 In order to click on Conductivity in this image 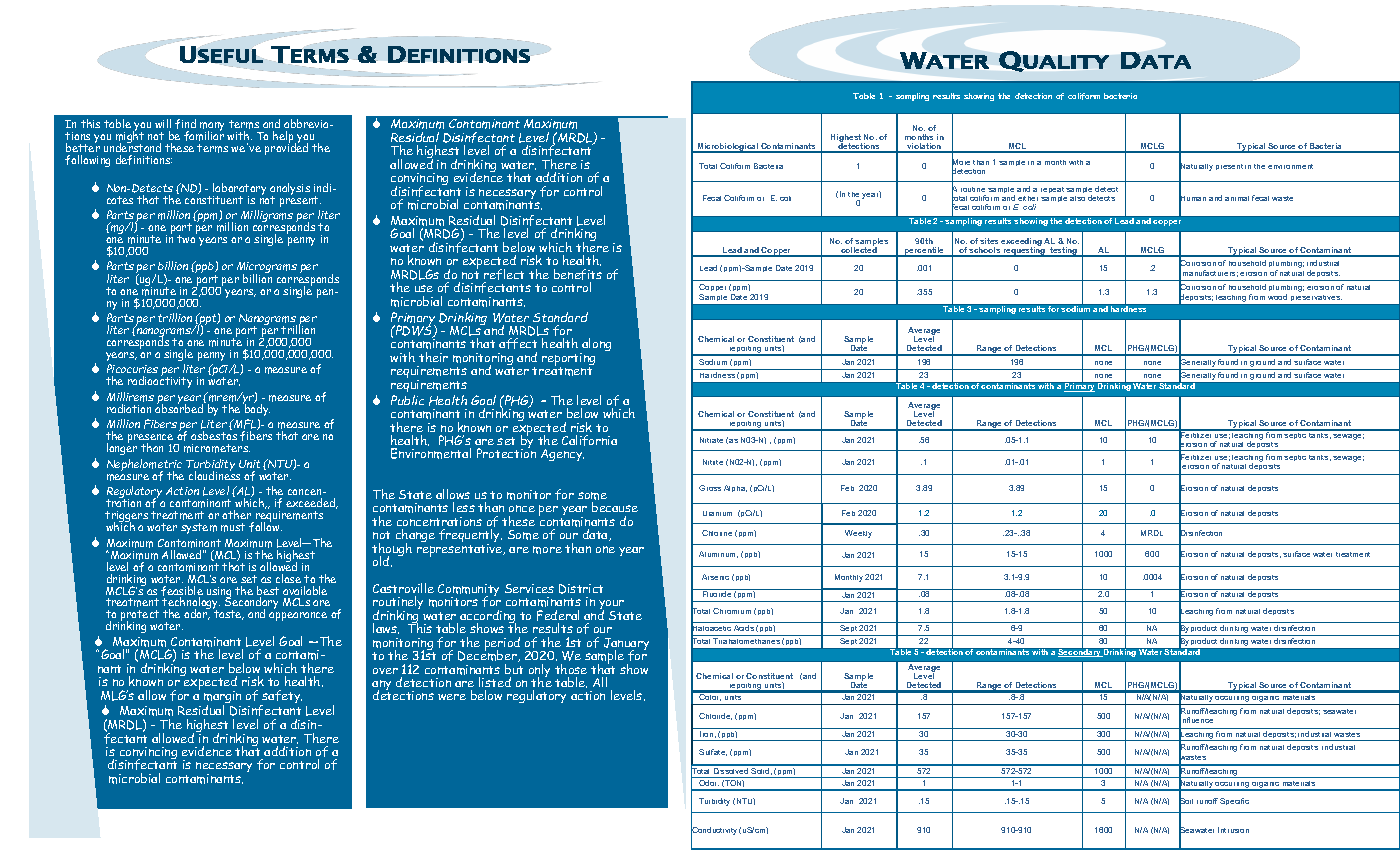, I will do `click(714, 831)`.
